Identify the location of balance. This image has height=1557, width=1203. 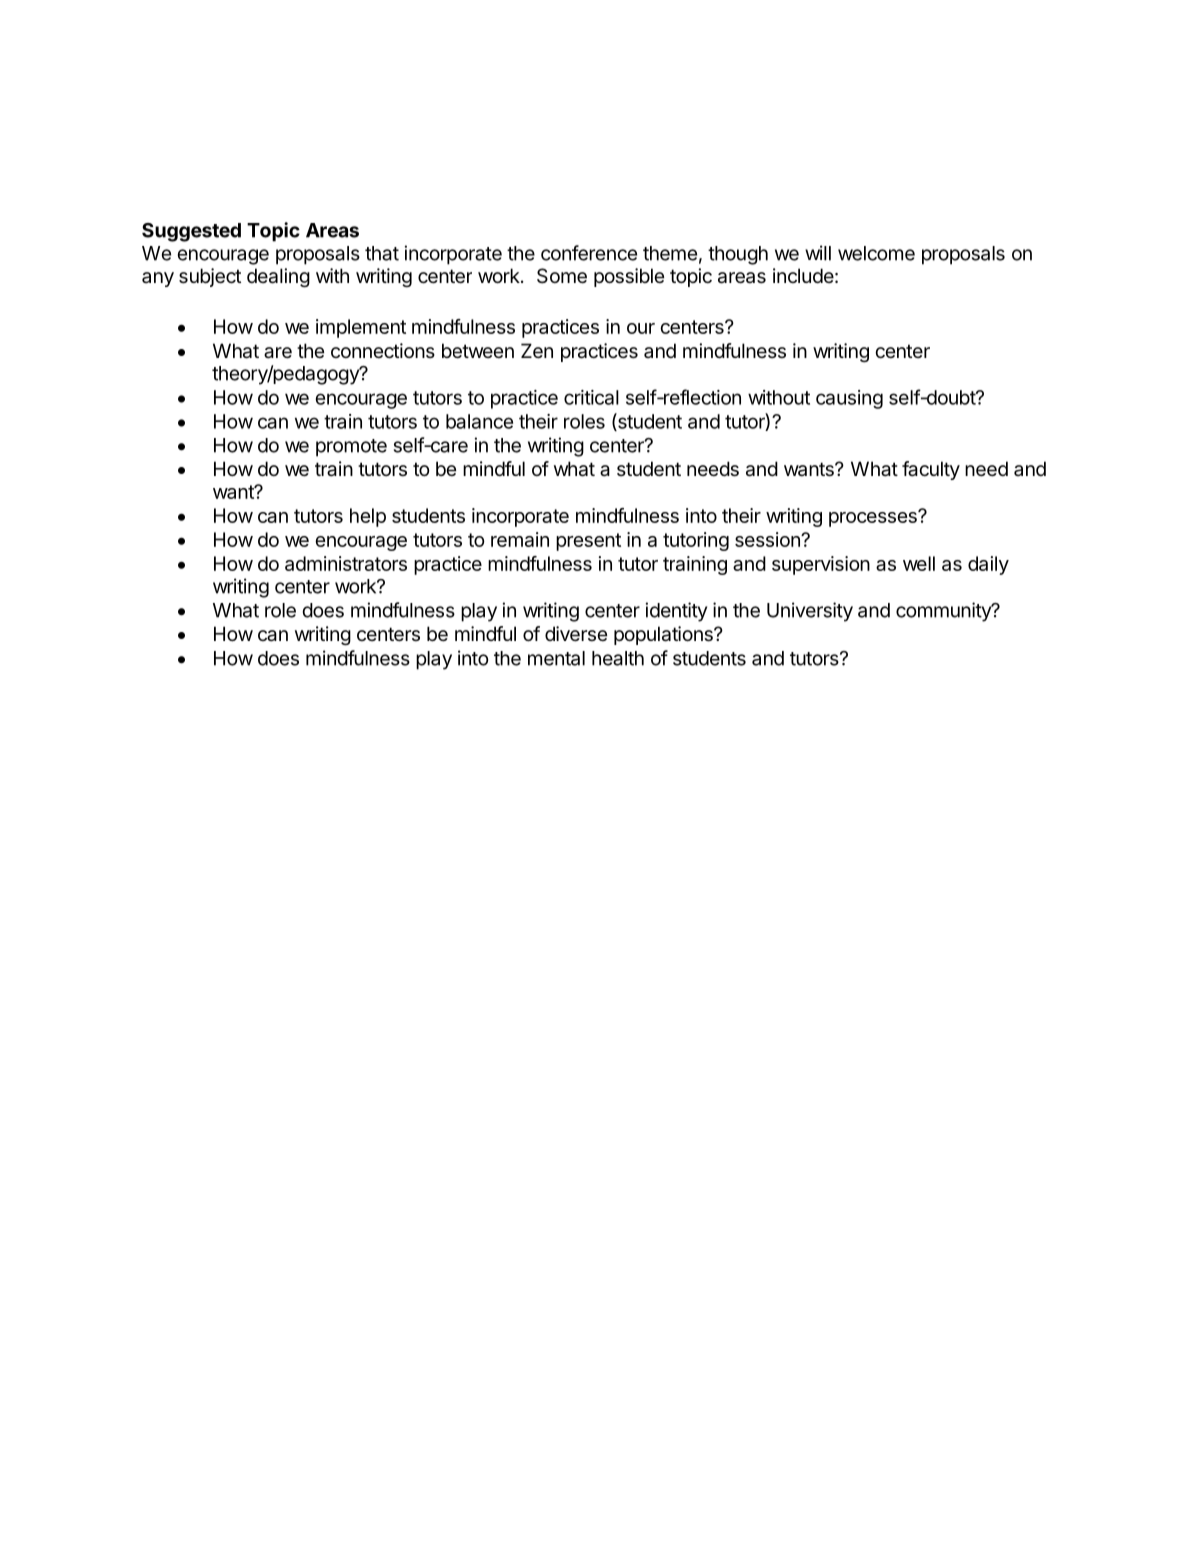
(479, 421).
